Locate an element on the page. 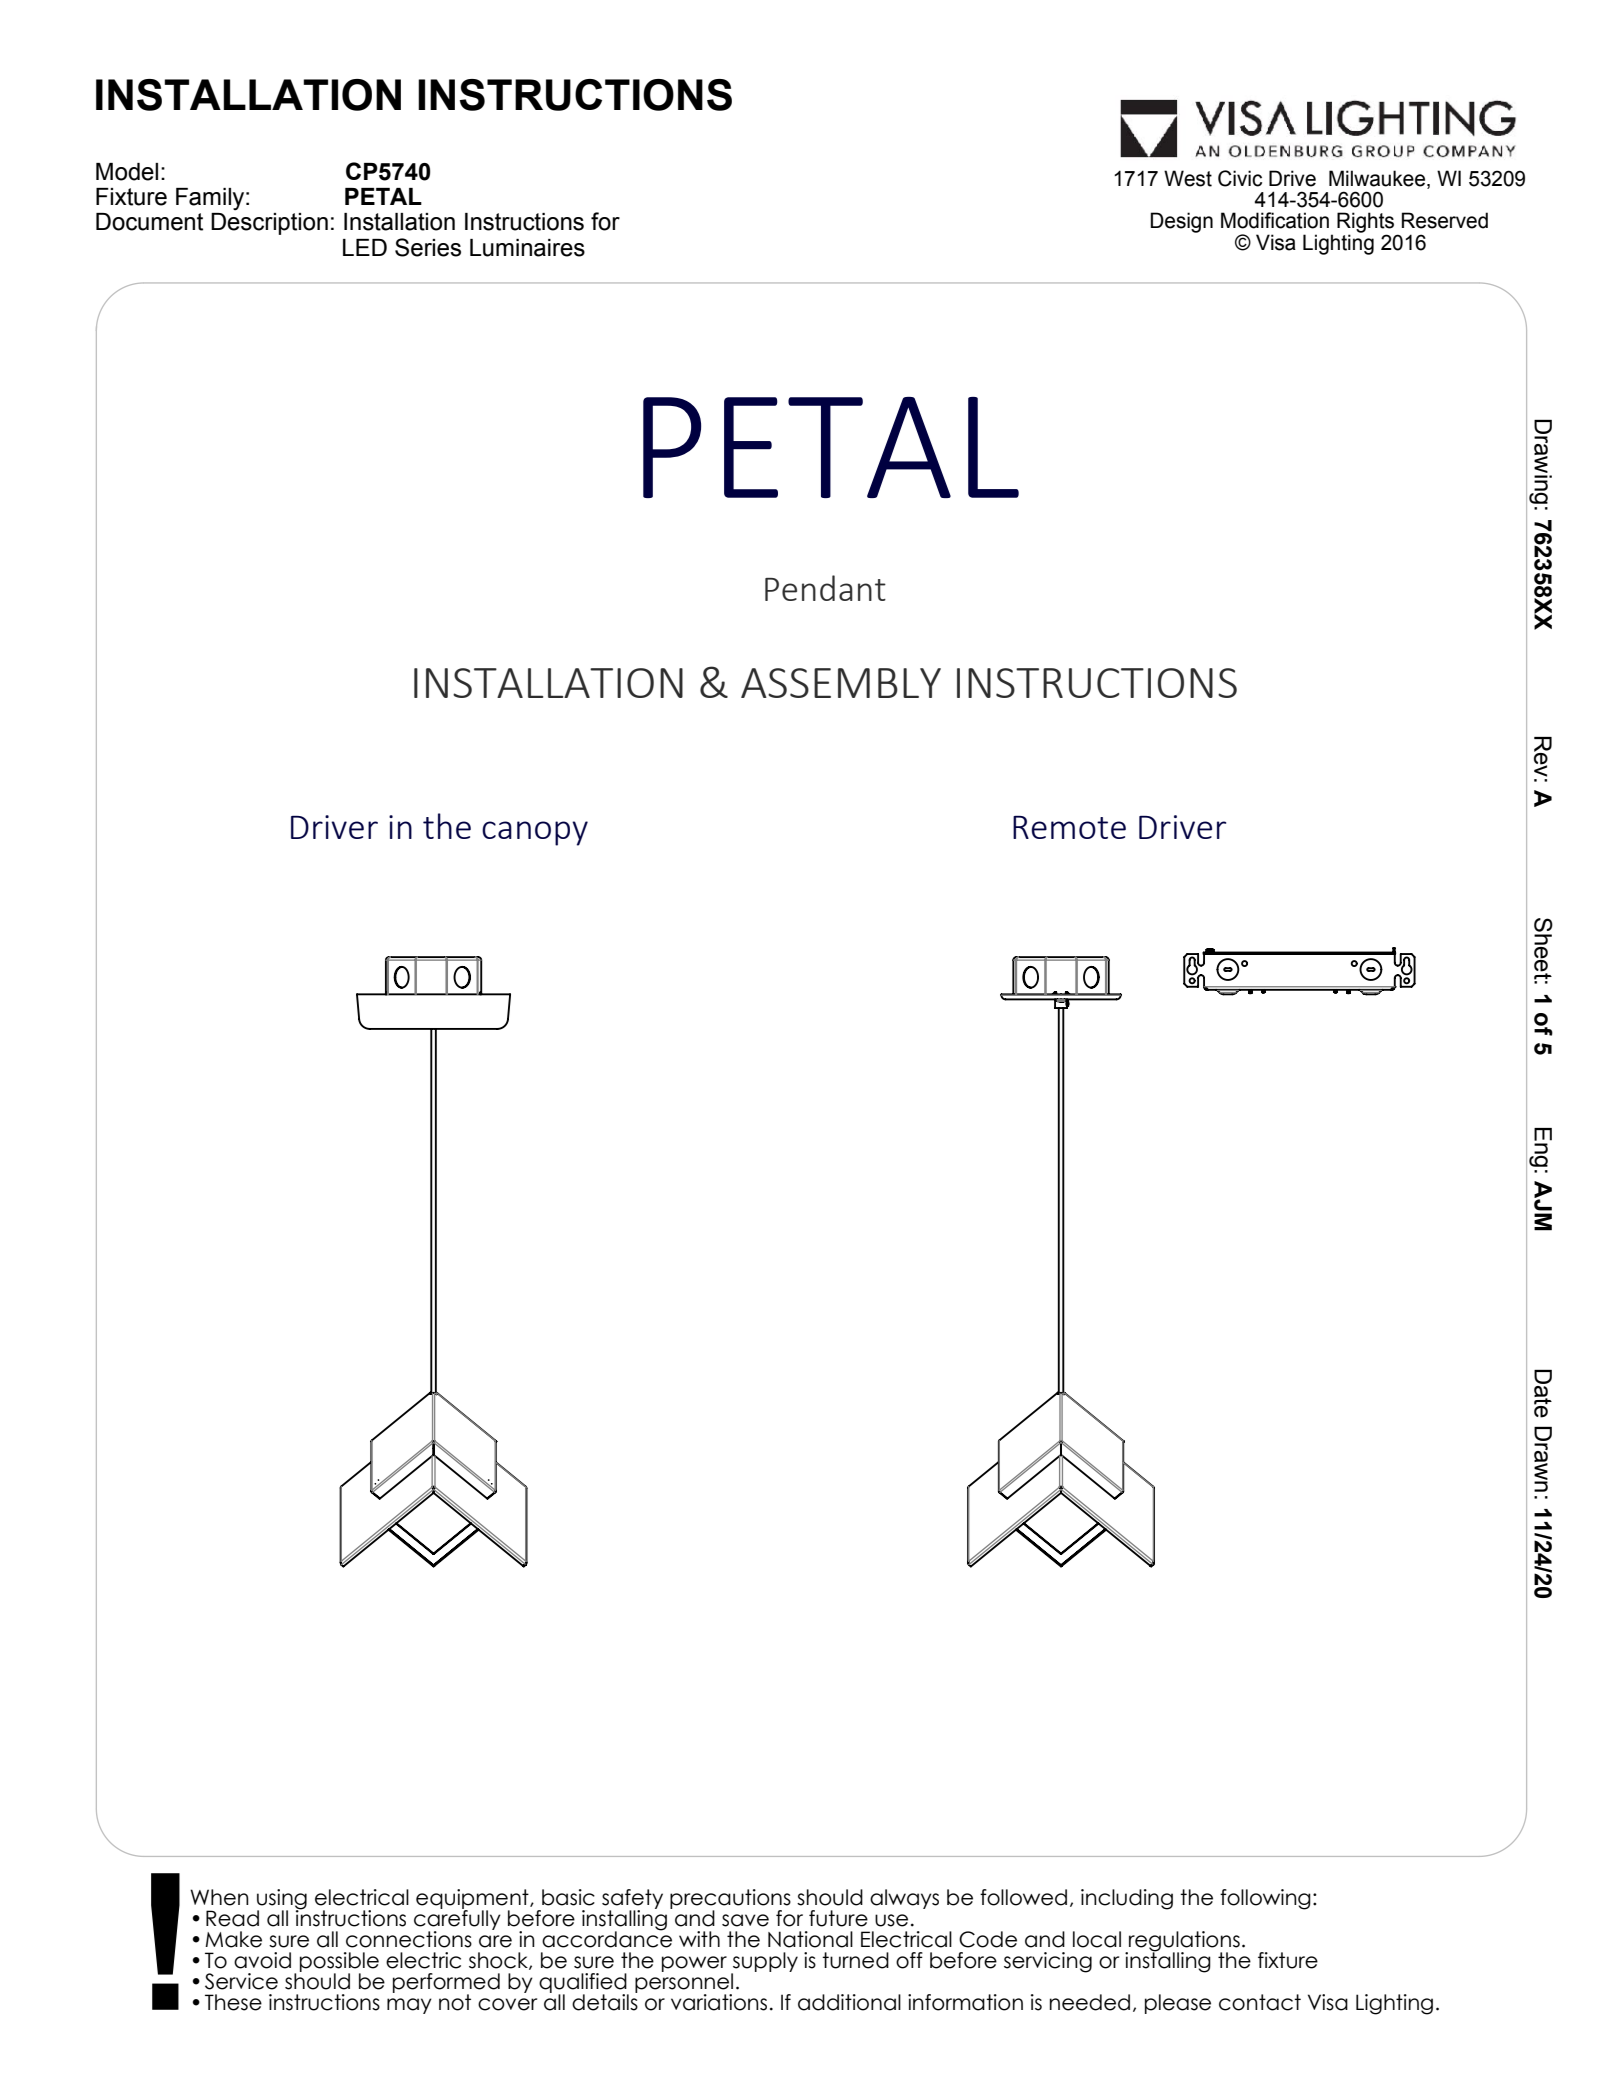  Remote is located at coordinates (1069, 827).
